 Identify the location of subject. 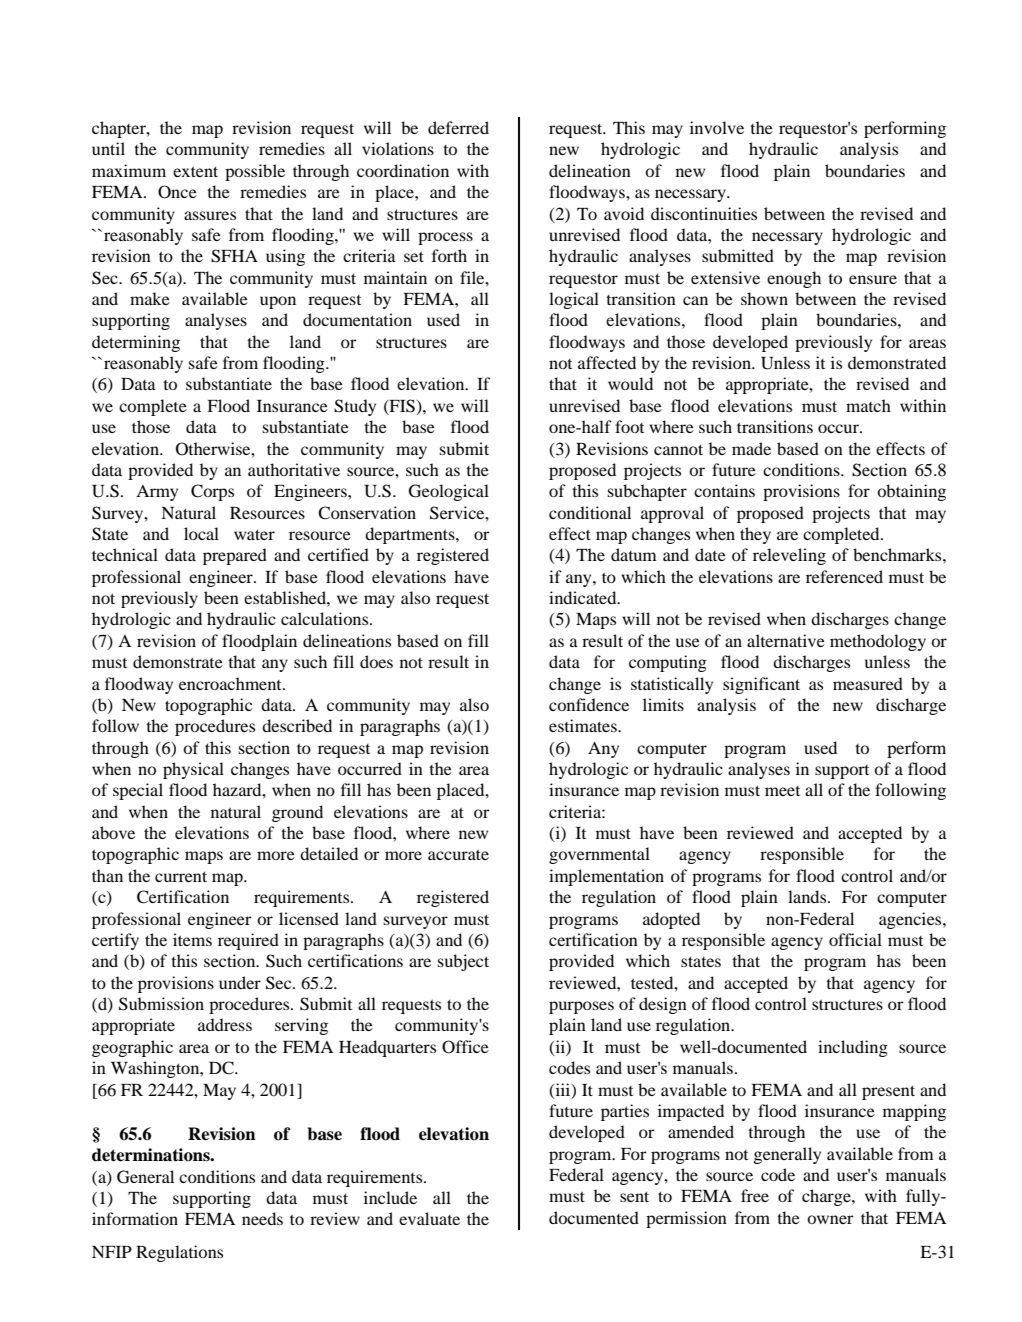
(463, 962).
